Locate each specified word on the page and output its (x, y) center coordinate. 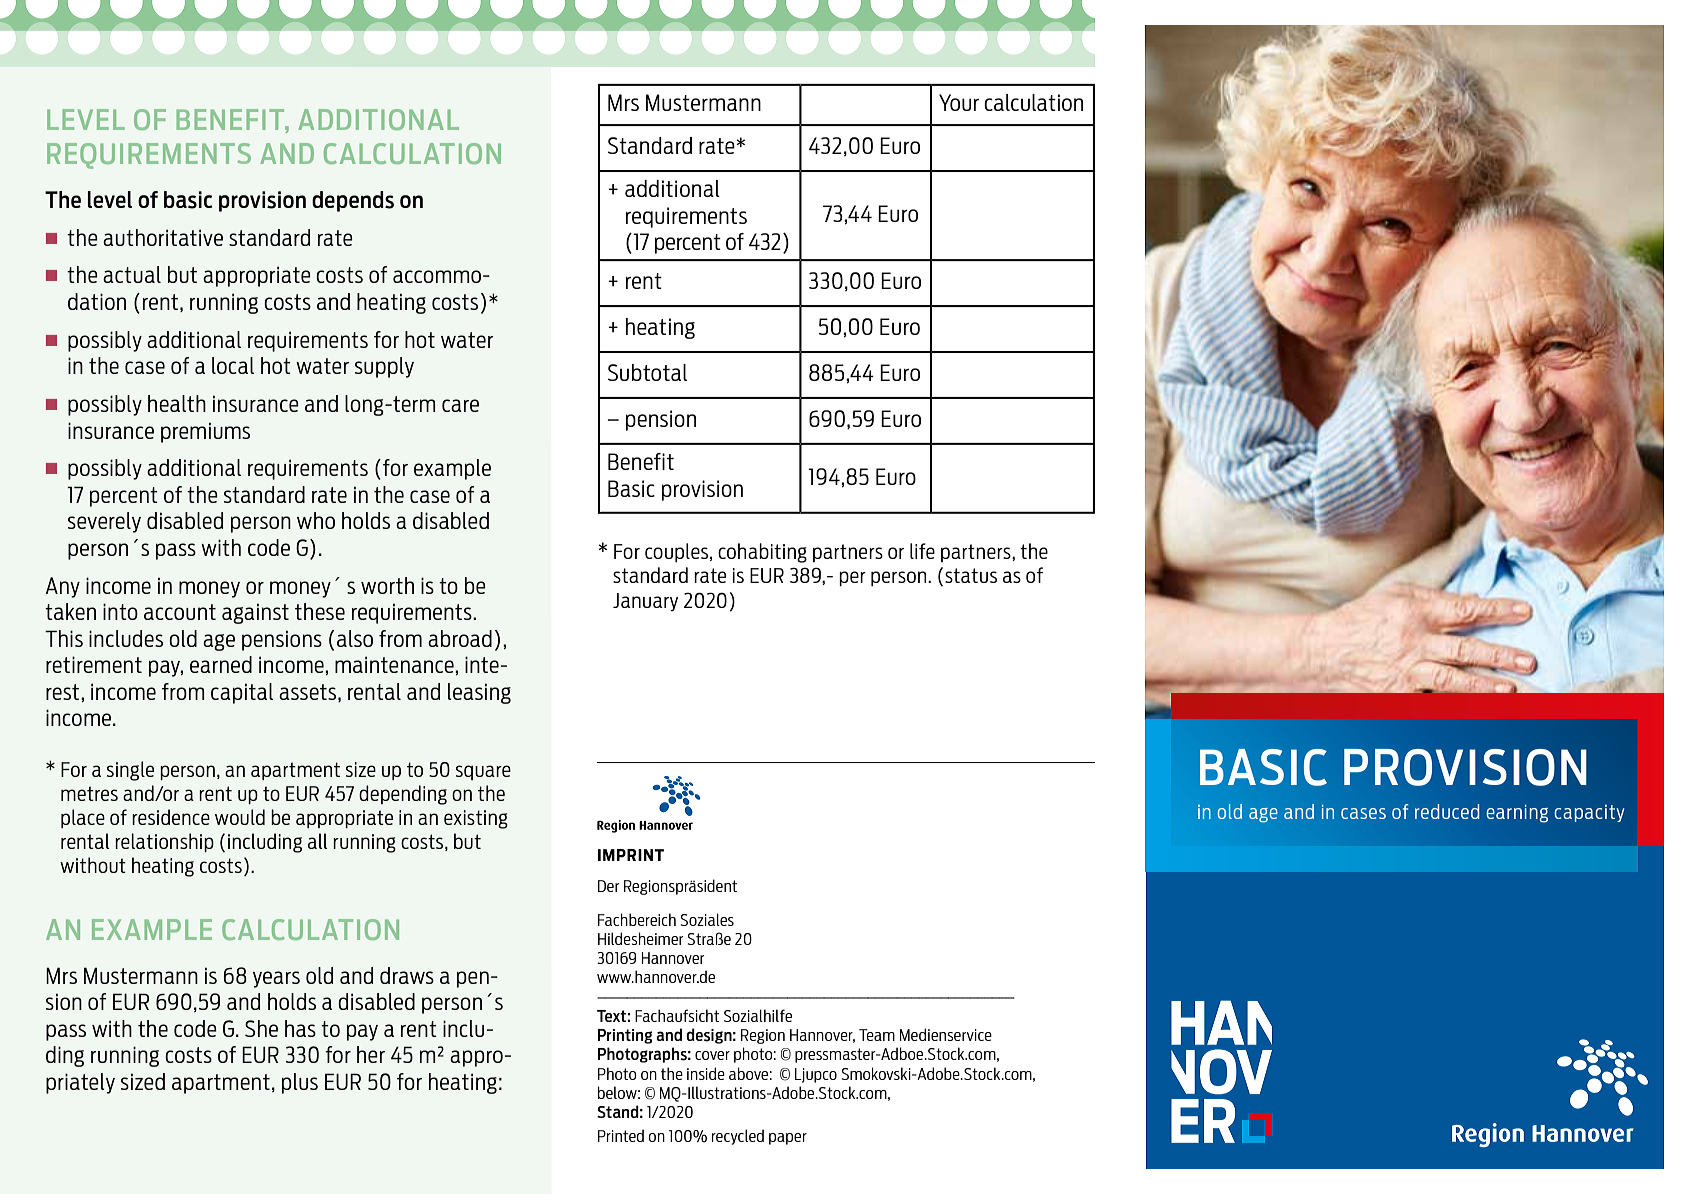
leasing (479, 693)
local (233, 365)
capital (242, 693)
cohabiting (762, 553)
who (316, 520)
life (922, 551)
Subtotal (647, 372)
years (276, 979)
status (971, 575)
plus (300, 1083)
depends (353, 201)
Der (608, 886)
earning (1517, 813)
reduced (1447, 811)
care (460, 405)
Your (959, 102)
